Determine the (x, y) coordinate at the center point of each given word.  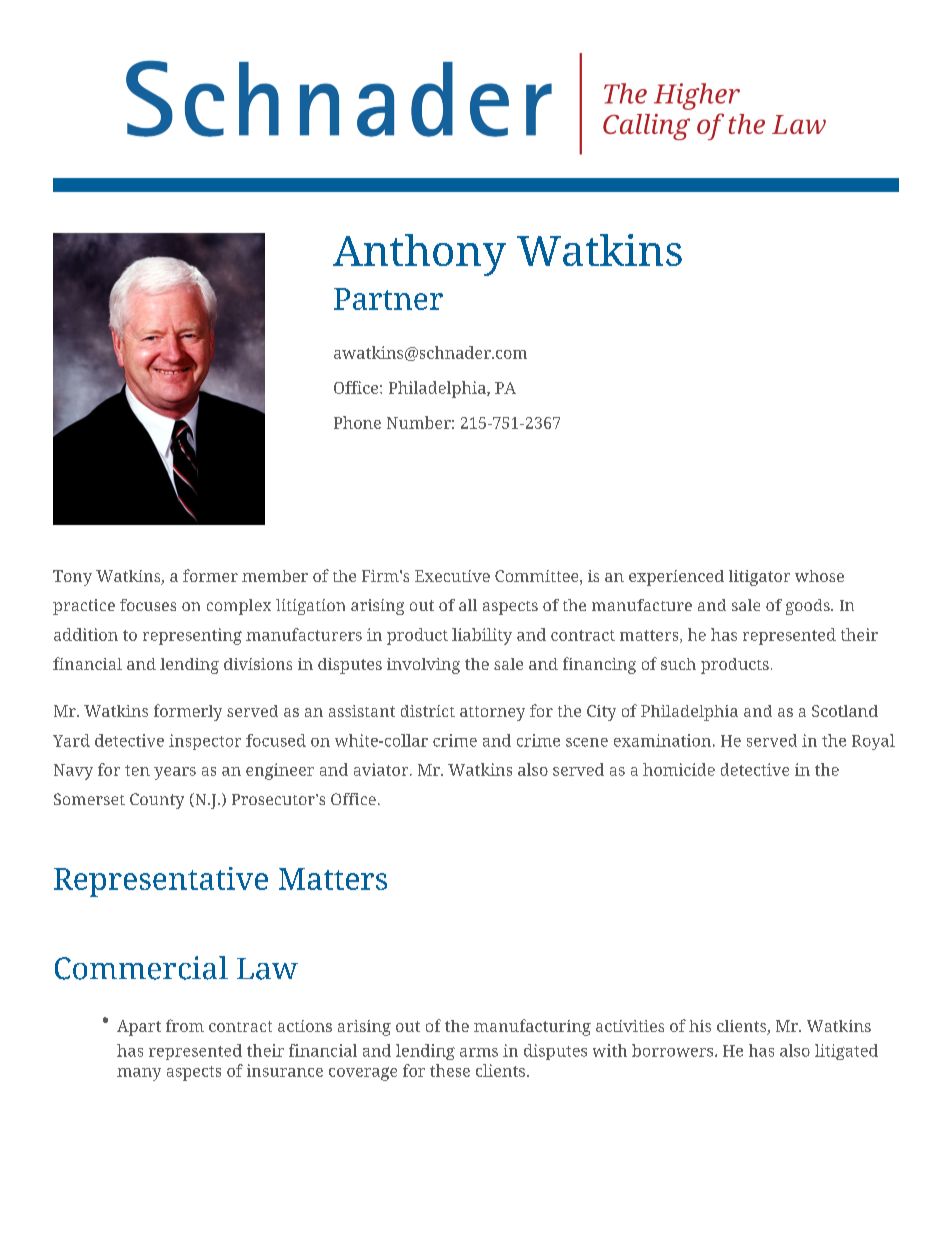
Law (267, 969)
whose (819, 576)
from (185, 1025)
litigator (759, 578)
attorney (492, 713)
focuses (148, 605)
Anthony (419, 255)
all (468, 605)
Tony (72, 578)
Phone (357, 422)
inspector (205, 742)
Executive (452, 576)
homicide (679, 769)
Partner (388, 299)
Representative (161, 882)
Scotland (845, 711)
